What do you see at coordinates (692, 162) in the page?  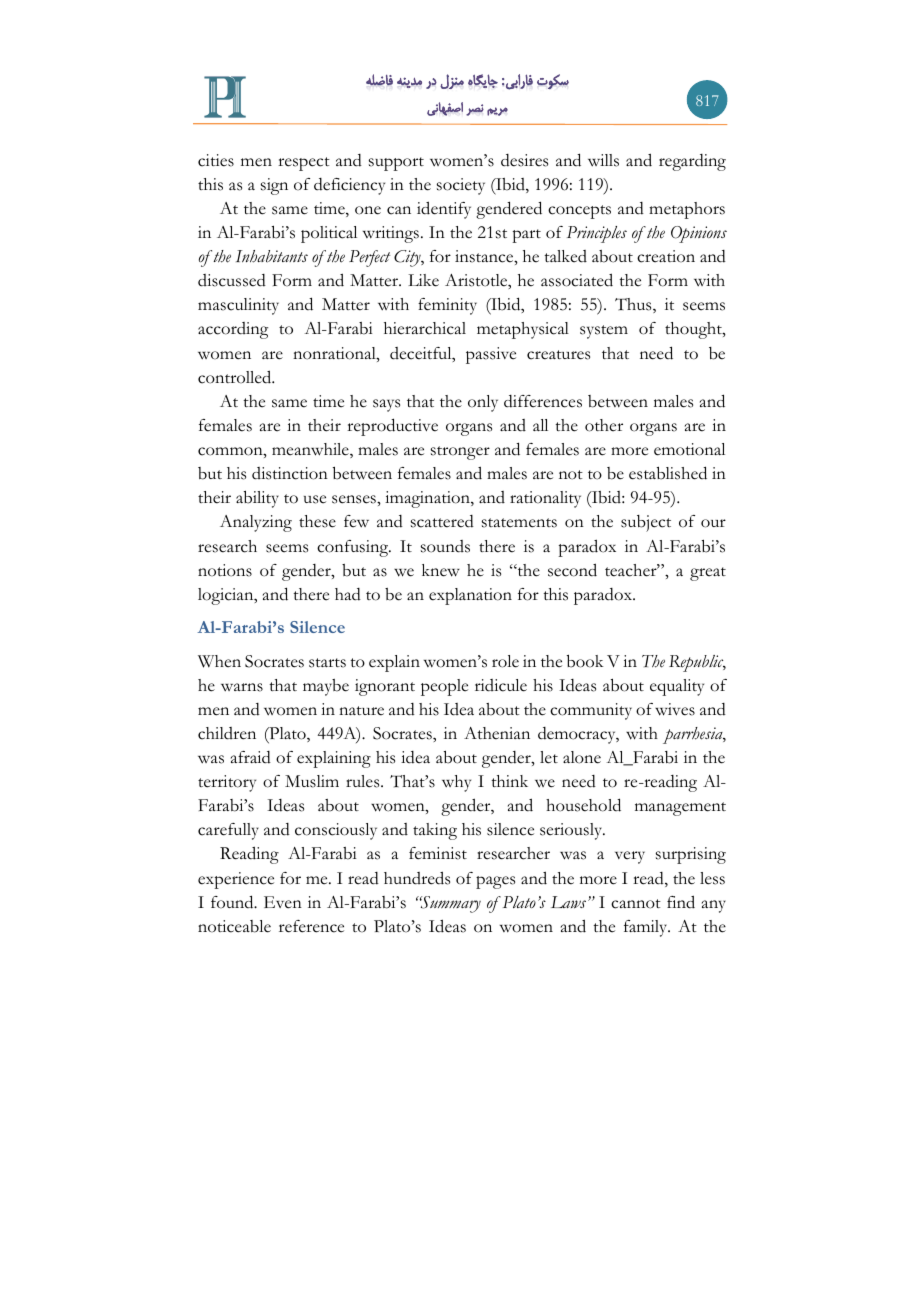 I see `regarding` at bounding box center [692, 162].
